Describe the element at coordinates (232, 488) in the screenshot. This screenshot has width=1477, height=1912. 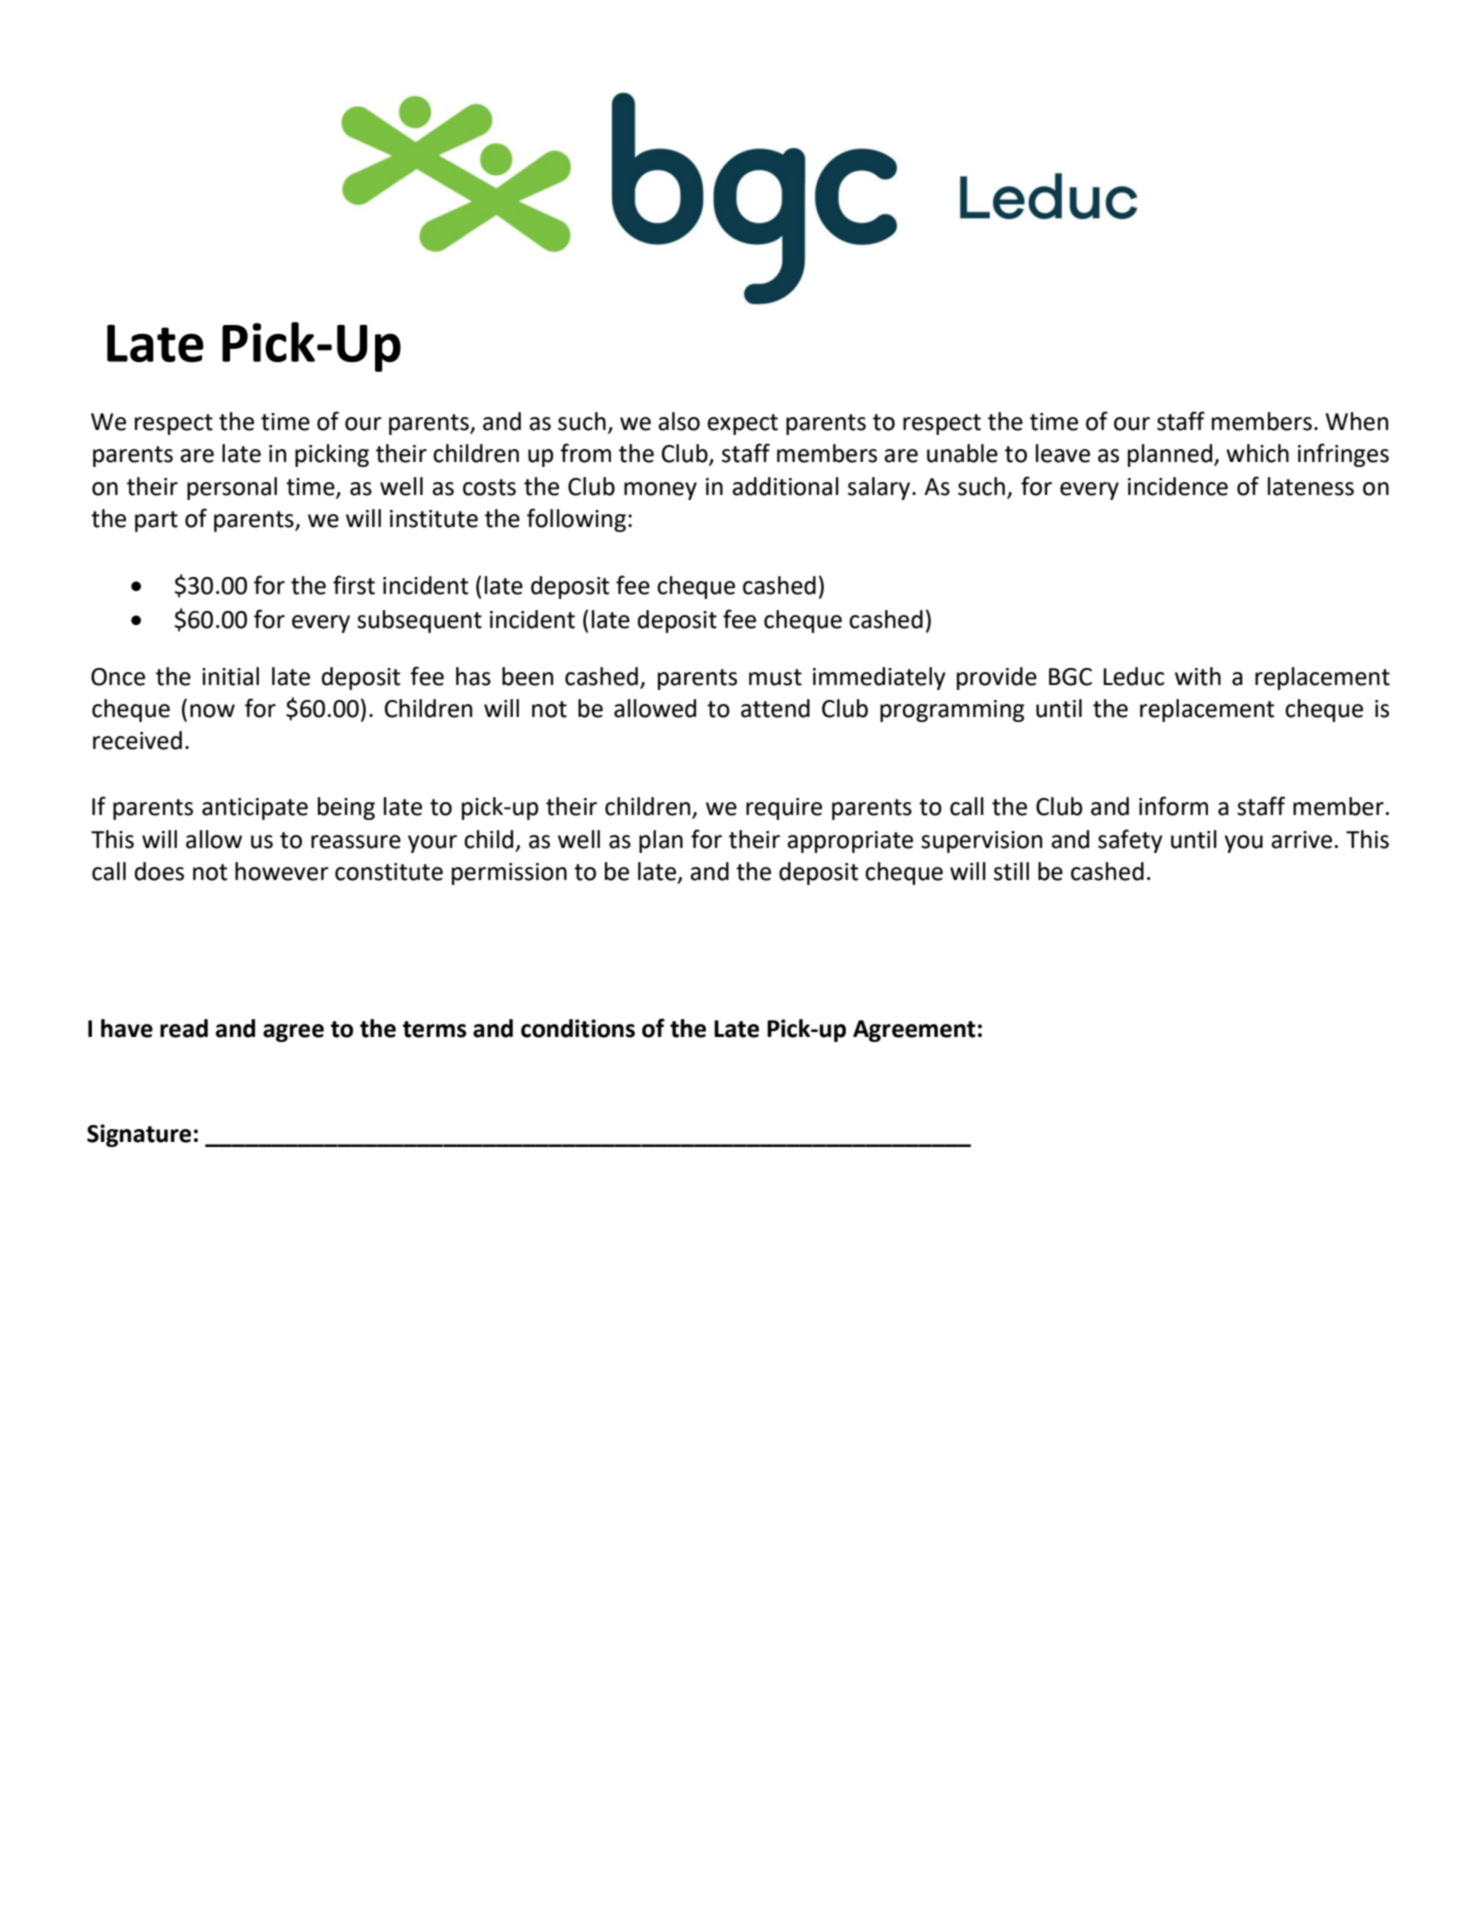
I see `personal` at that location.
